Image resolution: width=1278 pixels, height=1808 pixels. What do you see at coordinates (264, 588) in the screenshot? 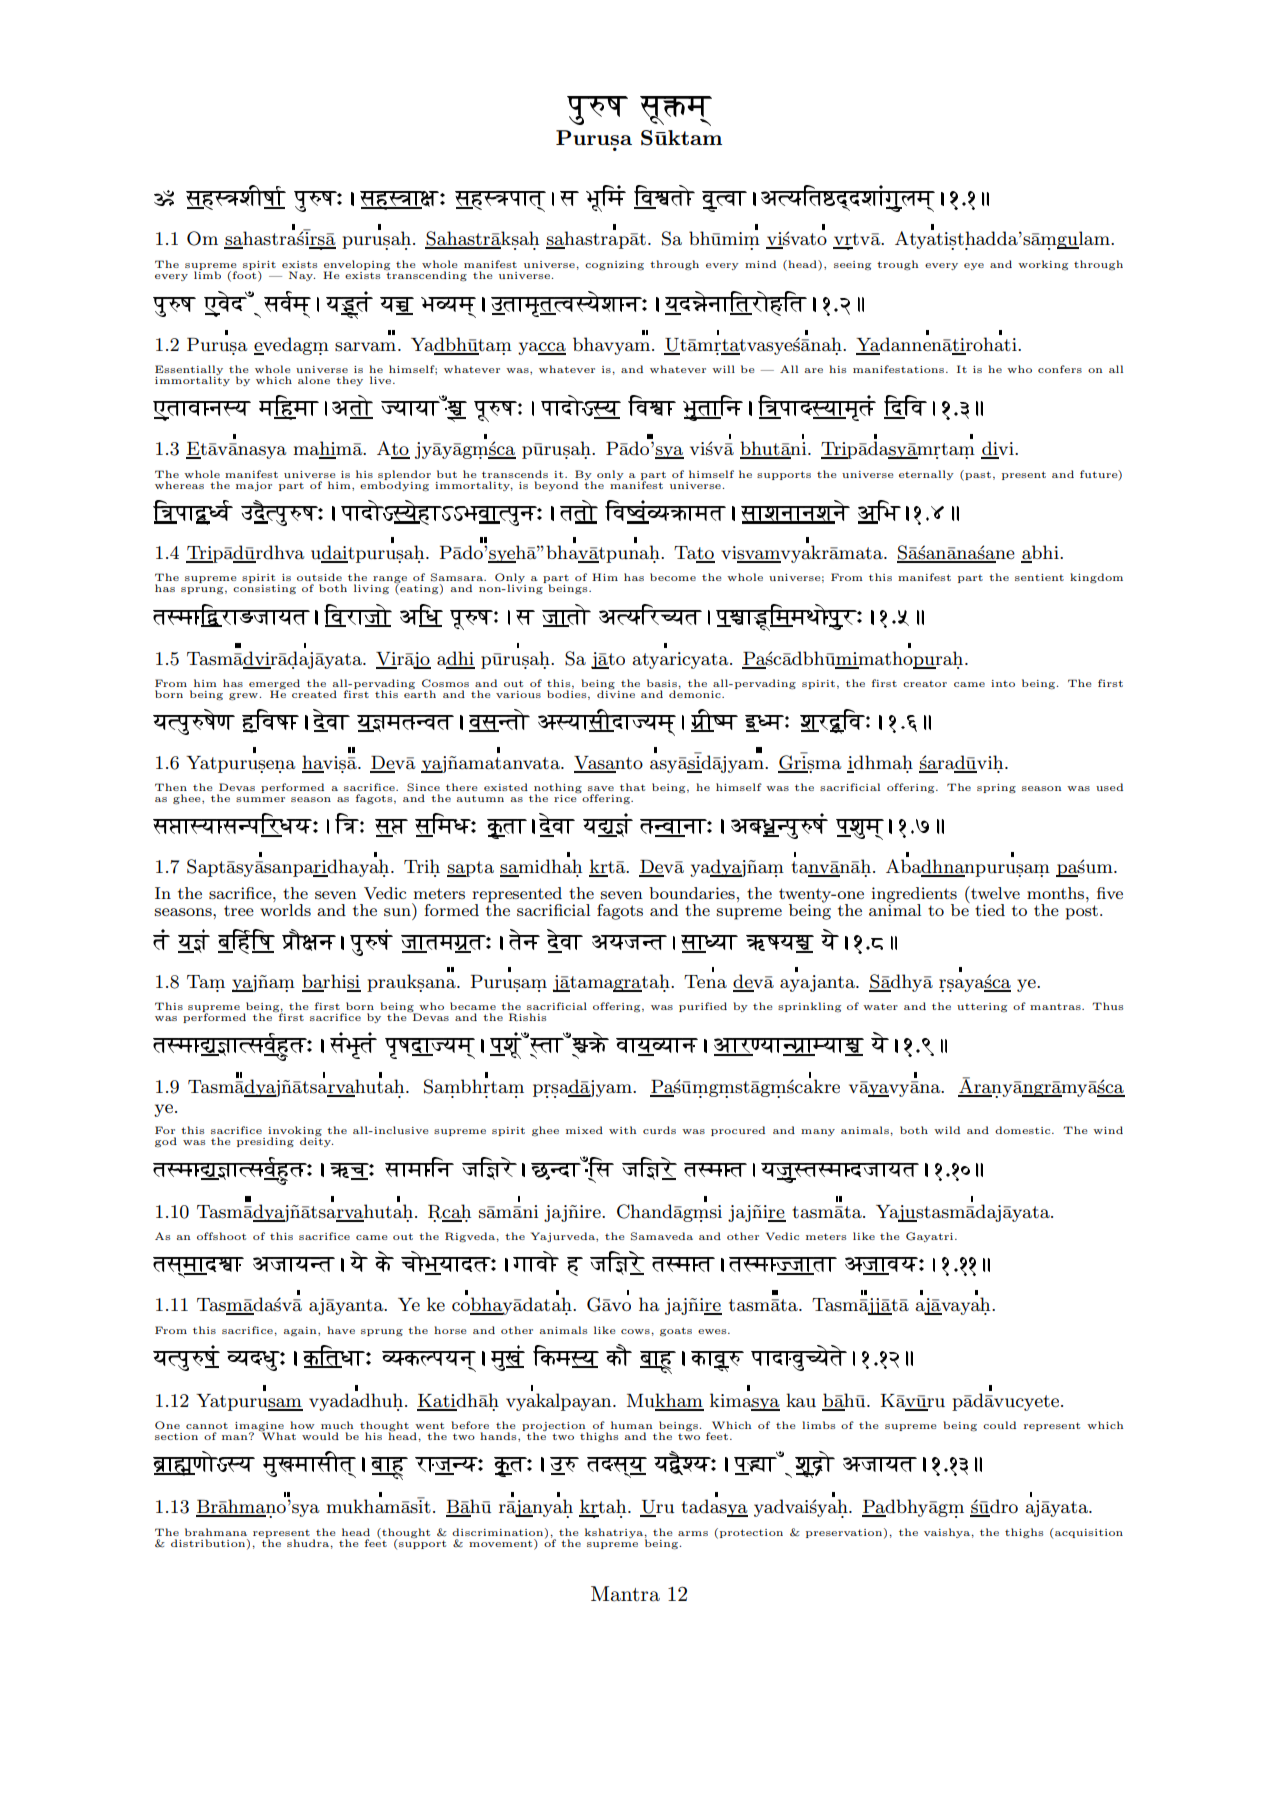
I see `consisting` at bounding box center [264, 588].
